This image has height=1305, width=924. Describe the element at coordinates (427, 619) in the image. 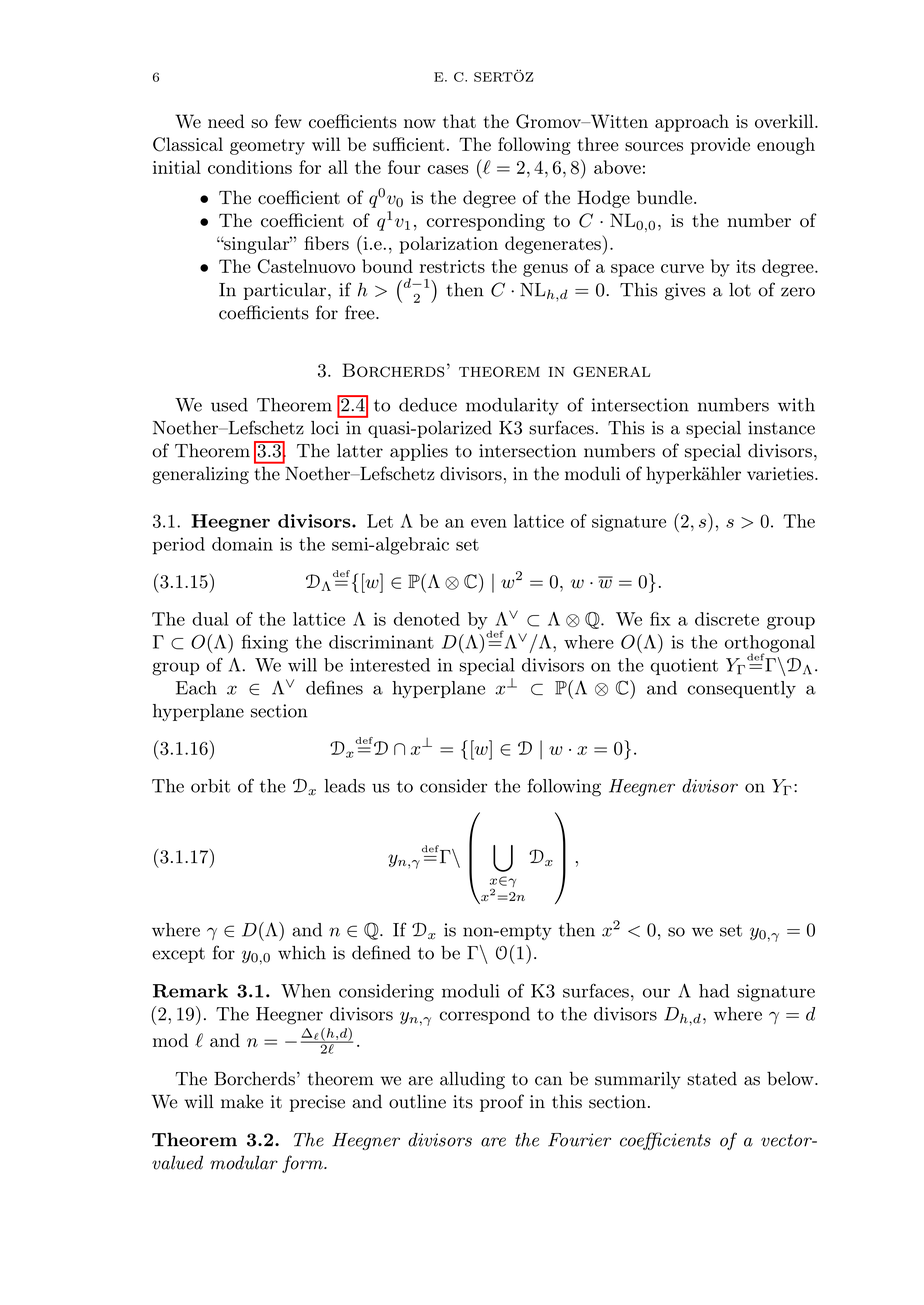

I see `denoted` at that location.
